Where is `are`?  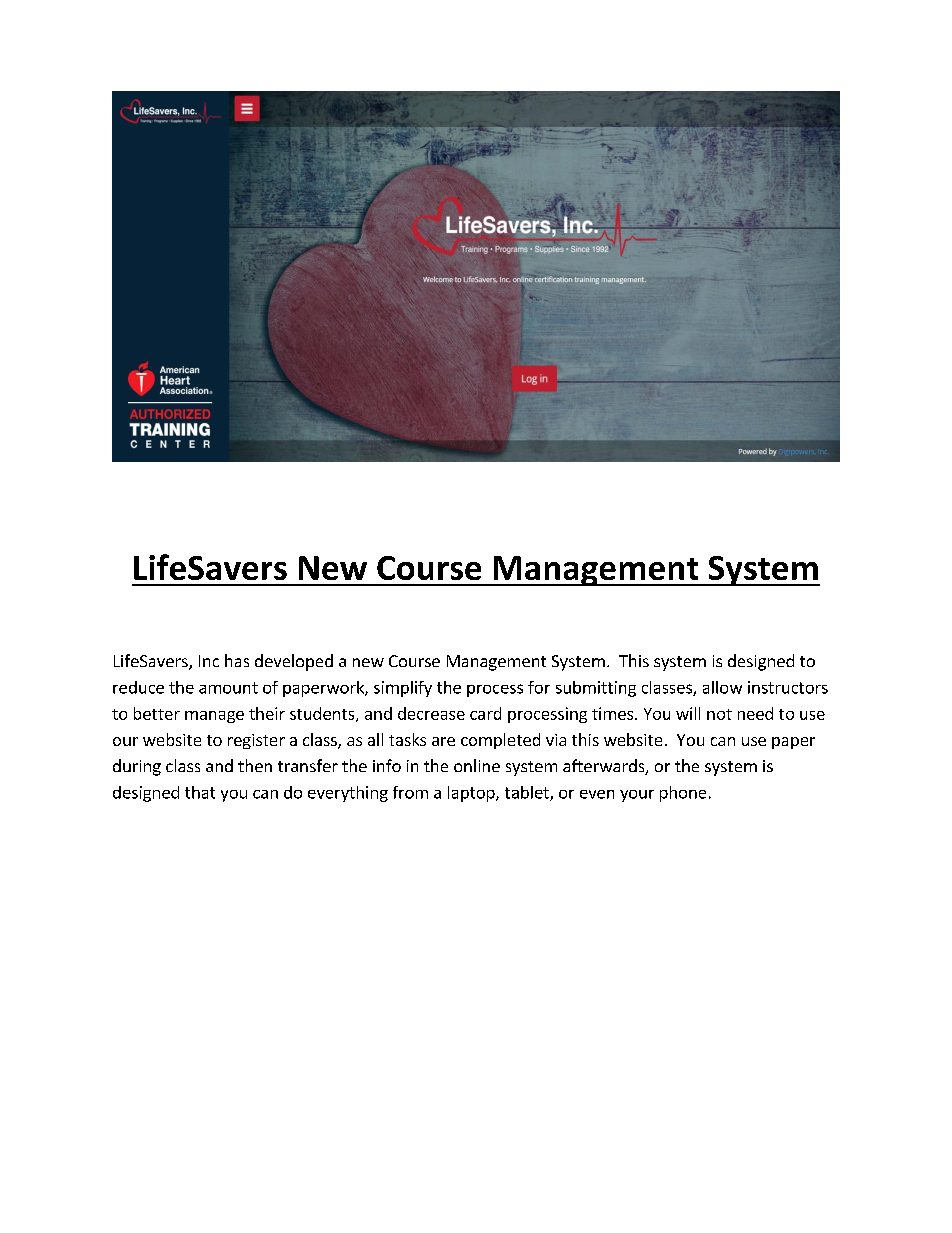 are is located at coordinates (443, 741).
